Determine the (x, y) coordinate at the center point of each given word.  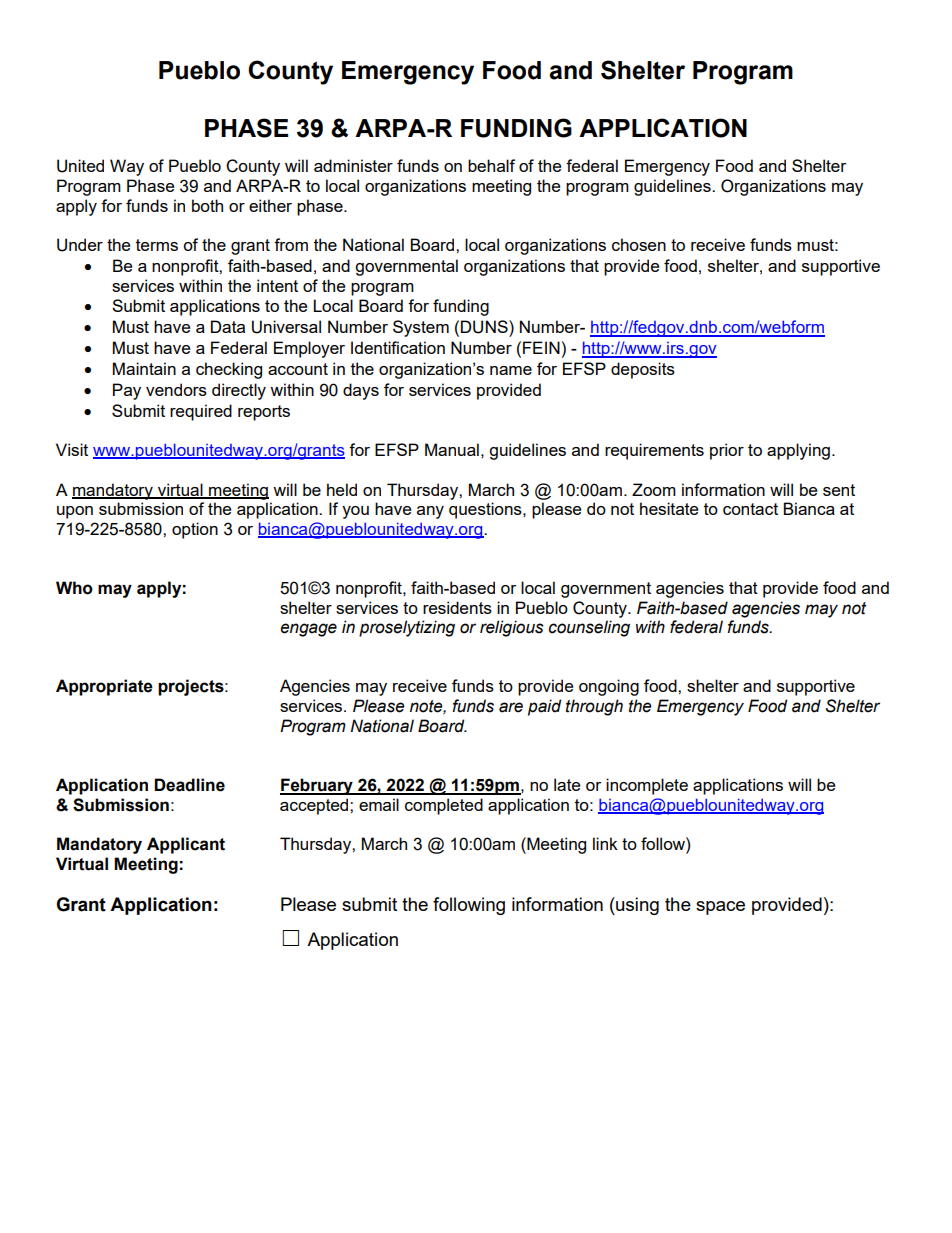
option (195, 530)
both (207, 205)
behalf (491, 165)
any (430, 512)
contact (750, 509)
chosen (639, 244)
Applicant (186, 845)
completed (444, 806)
